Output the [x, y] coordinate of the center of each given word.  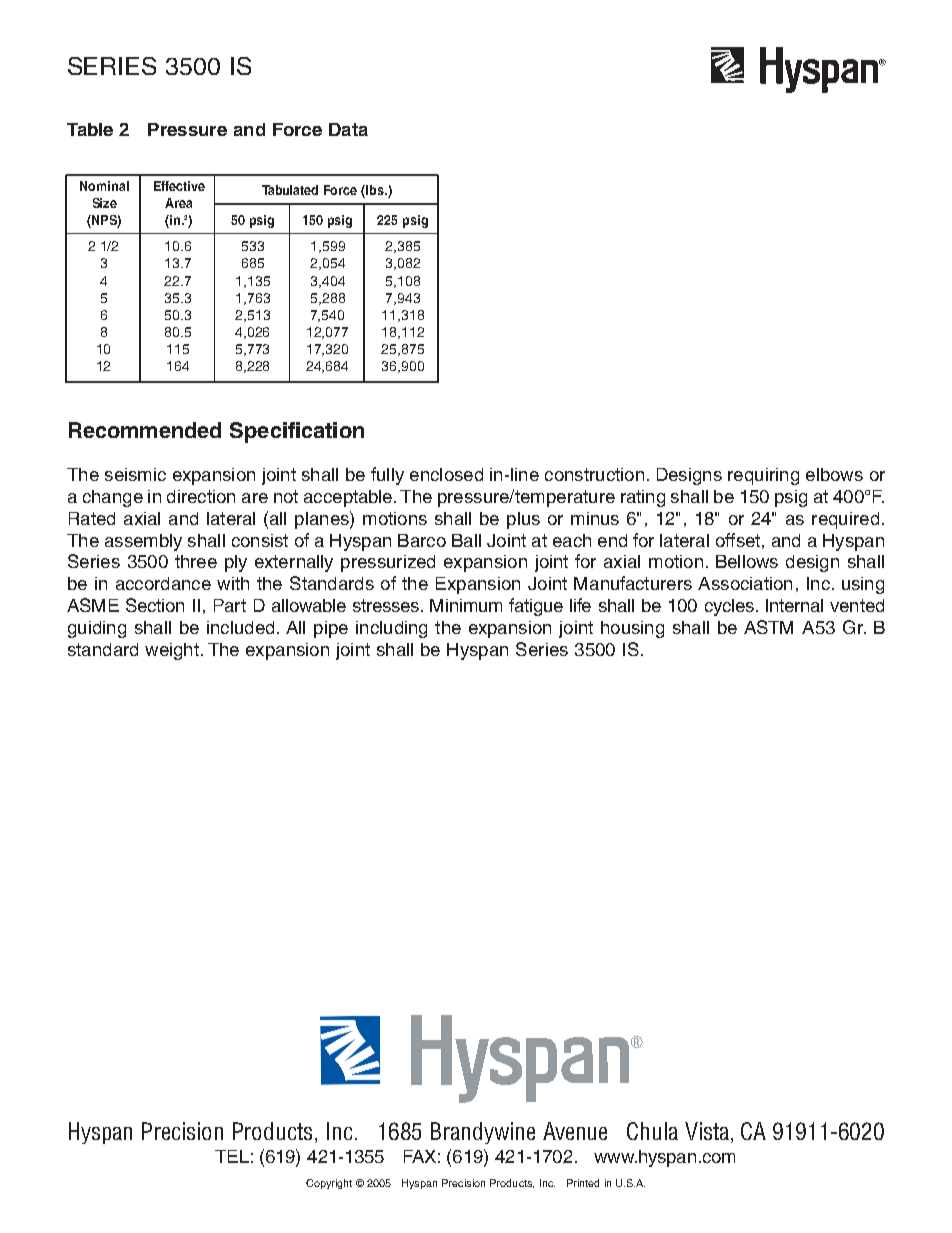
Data [348, 129]
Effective [179, 186]
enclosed [446, 474]
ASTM [768, 627]
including [391, 629]
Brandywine [483, 1133]
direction [201, 496]
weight [172, 651]
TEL [232, 1156]
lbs [375, 191]
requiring [763, 476]
